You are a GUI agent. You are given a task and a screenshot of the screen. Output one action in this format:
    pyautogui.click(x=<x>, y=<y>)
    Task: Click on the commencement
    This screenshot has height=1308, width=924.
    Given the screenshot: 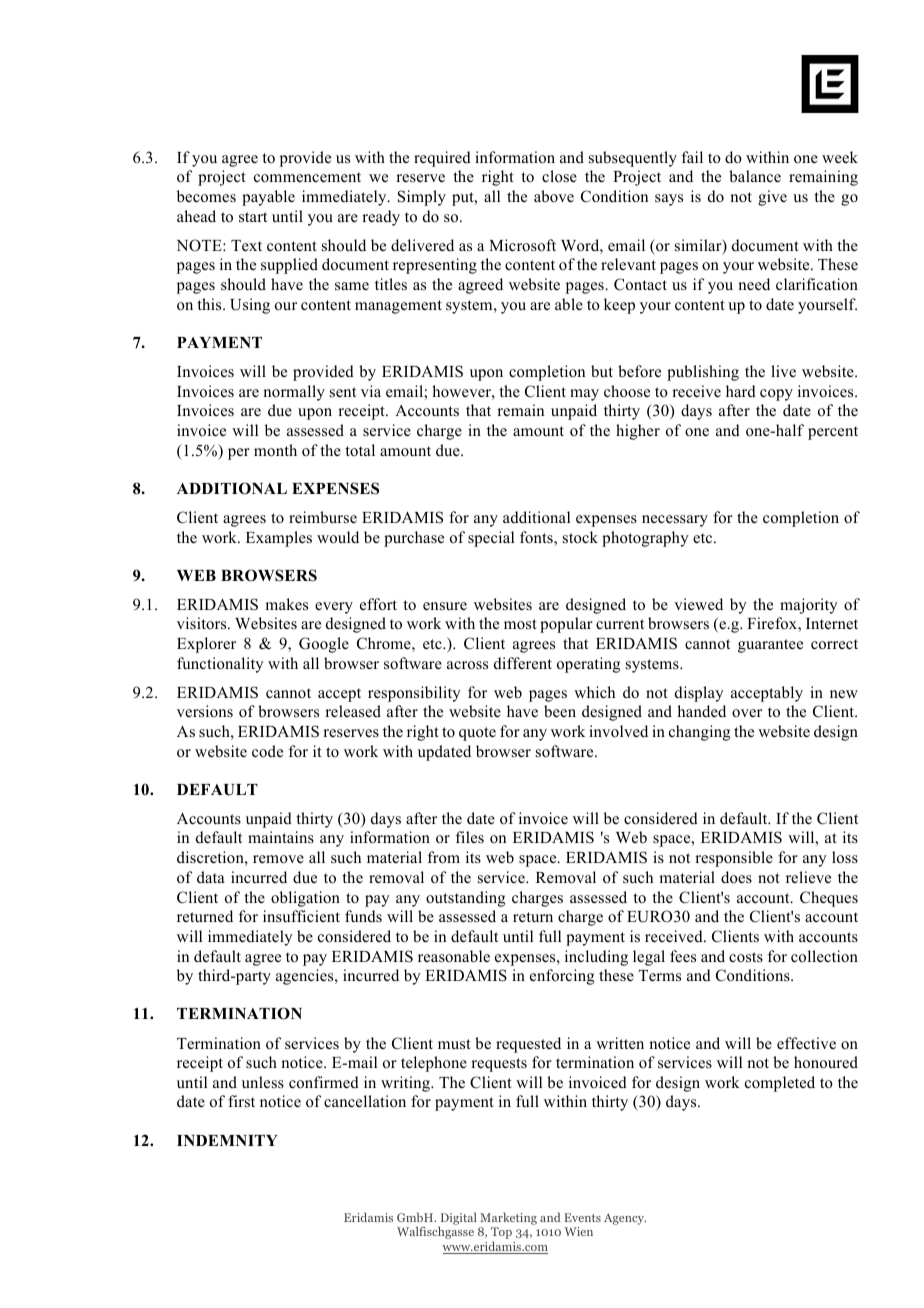 What is the action you would take?
    pyautogui.click(x=307, y=177)
